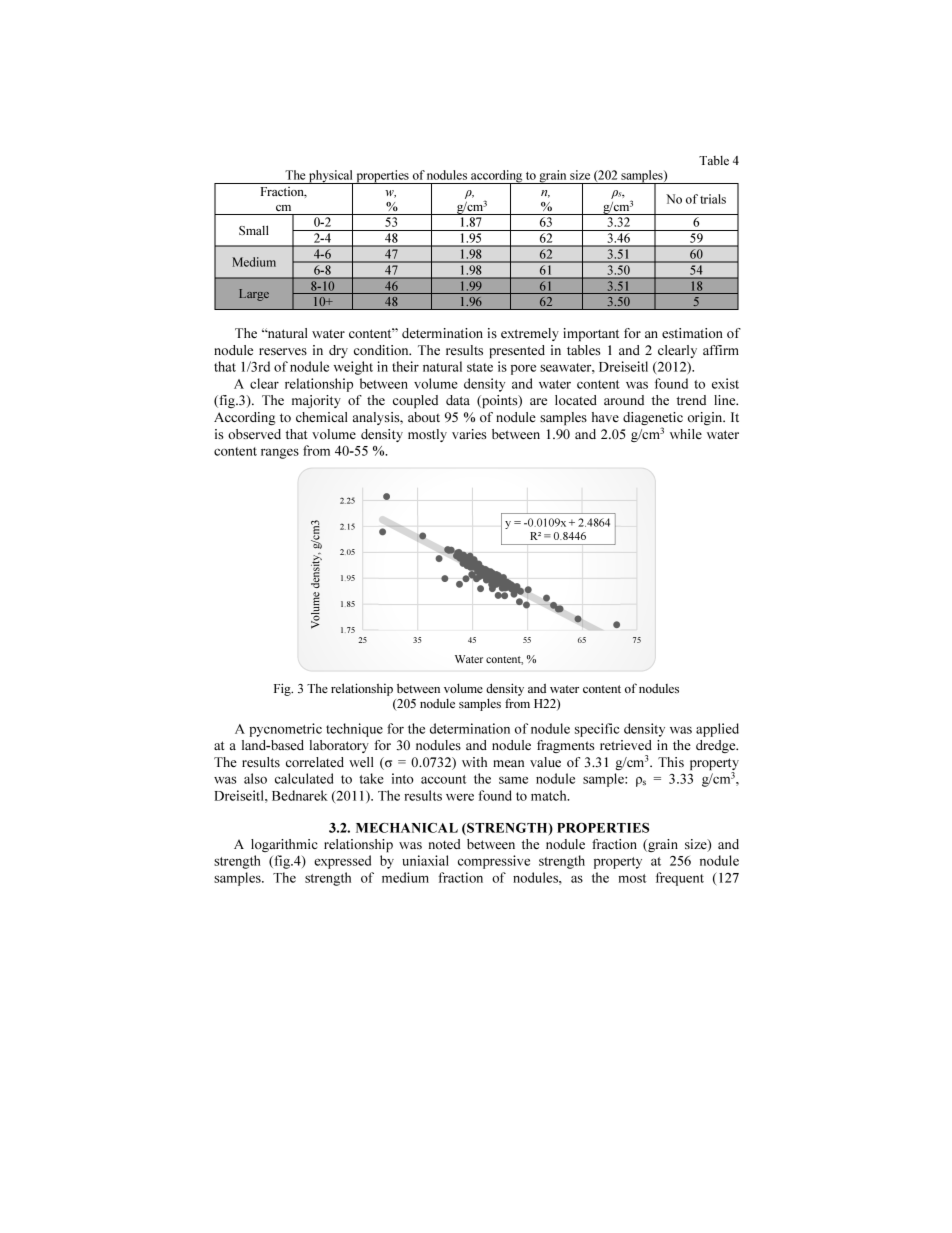 This screenshot has height=1233, width=952. I want to click on logarithmic, so click(284, 845).
